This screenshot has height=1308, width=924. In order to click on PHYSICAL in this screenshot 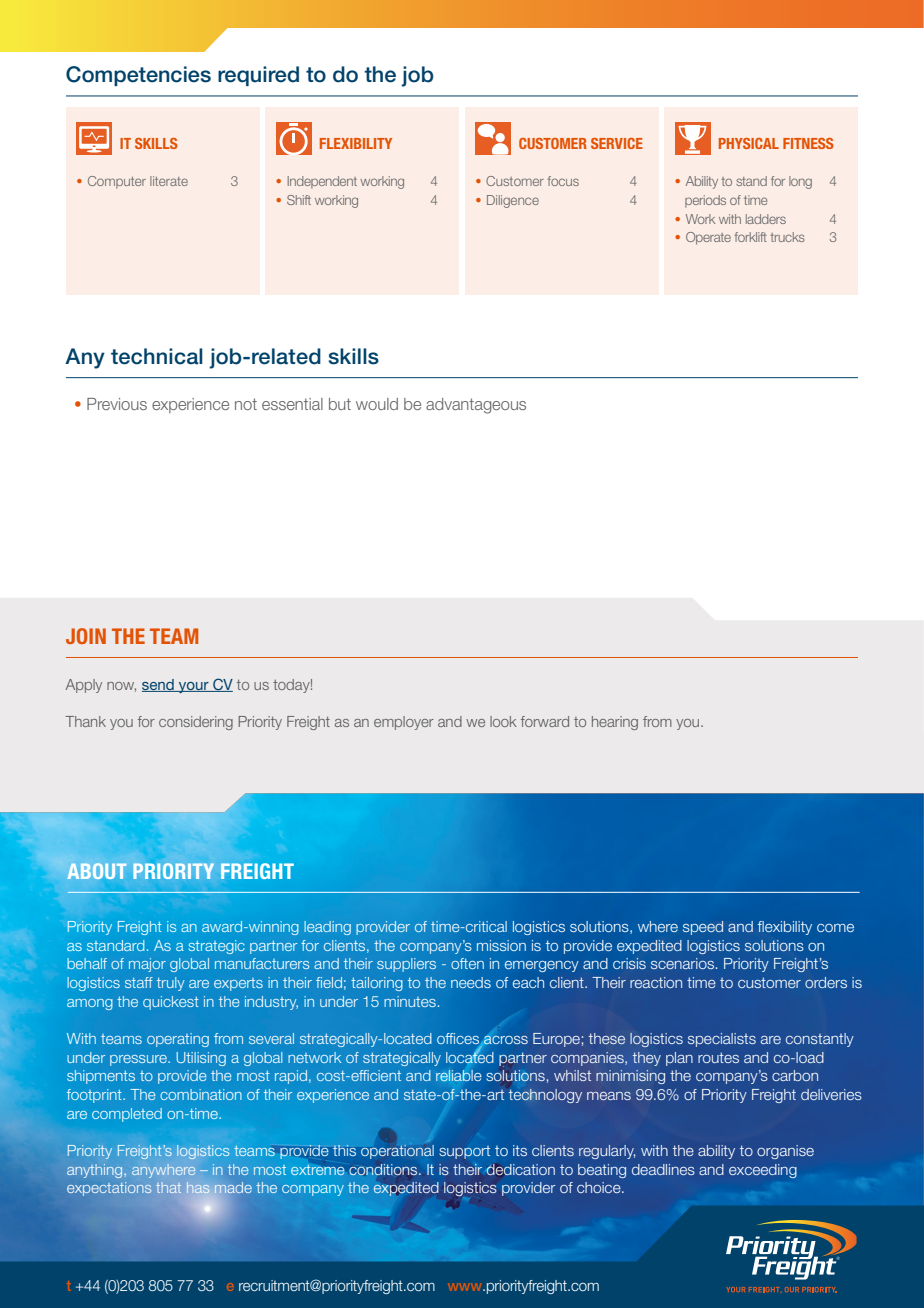, I will do `click(749, 143)`.
